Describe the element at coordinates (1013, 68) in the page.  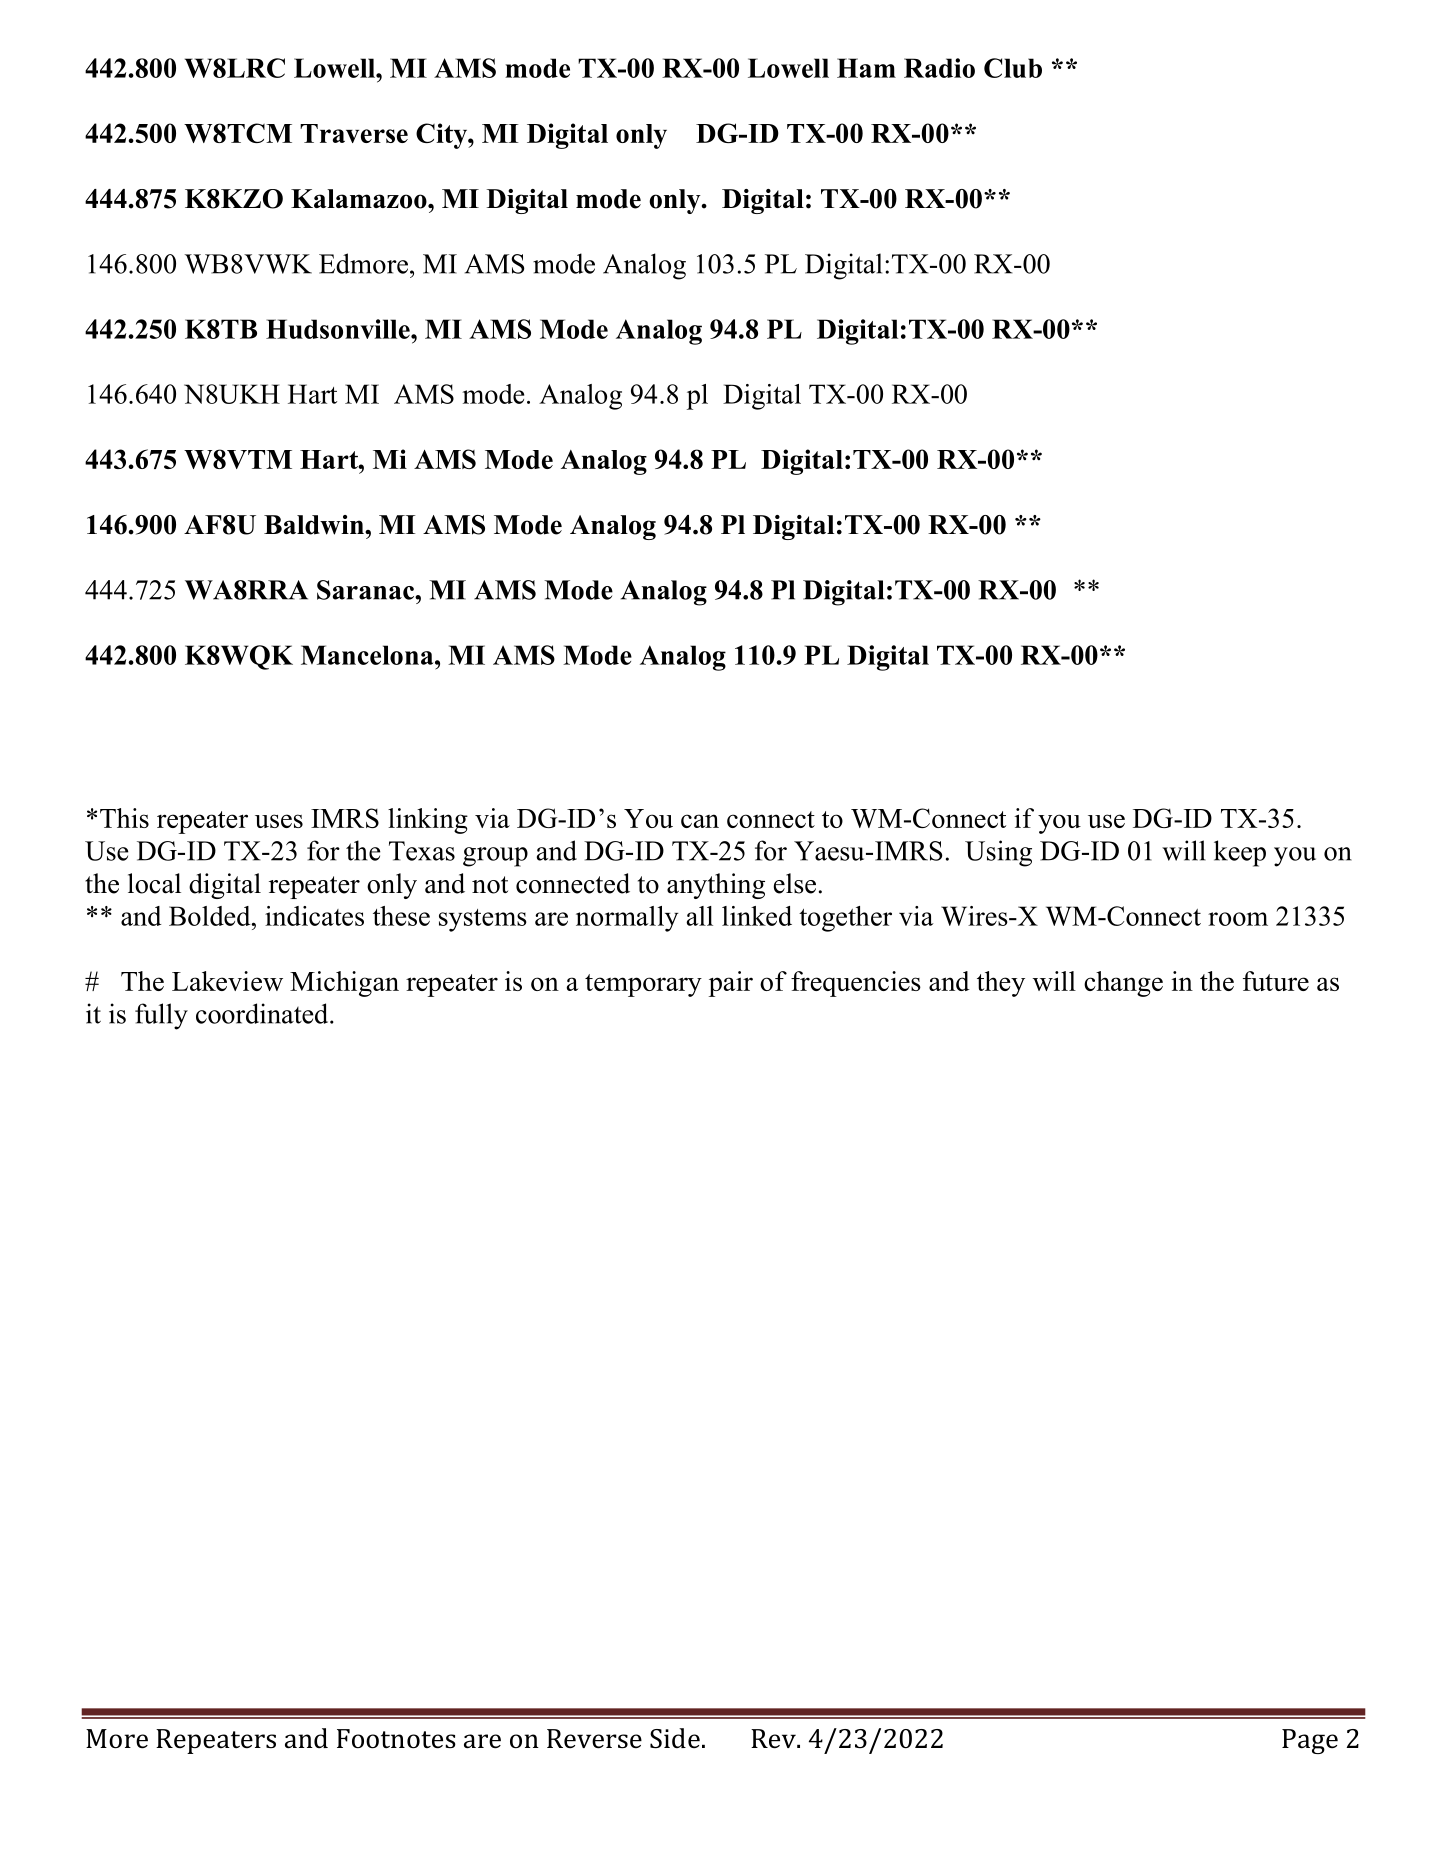
I see `Club` at that location.
